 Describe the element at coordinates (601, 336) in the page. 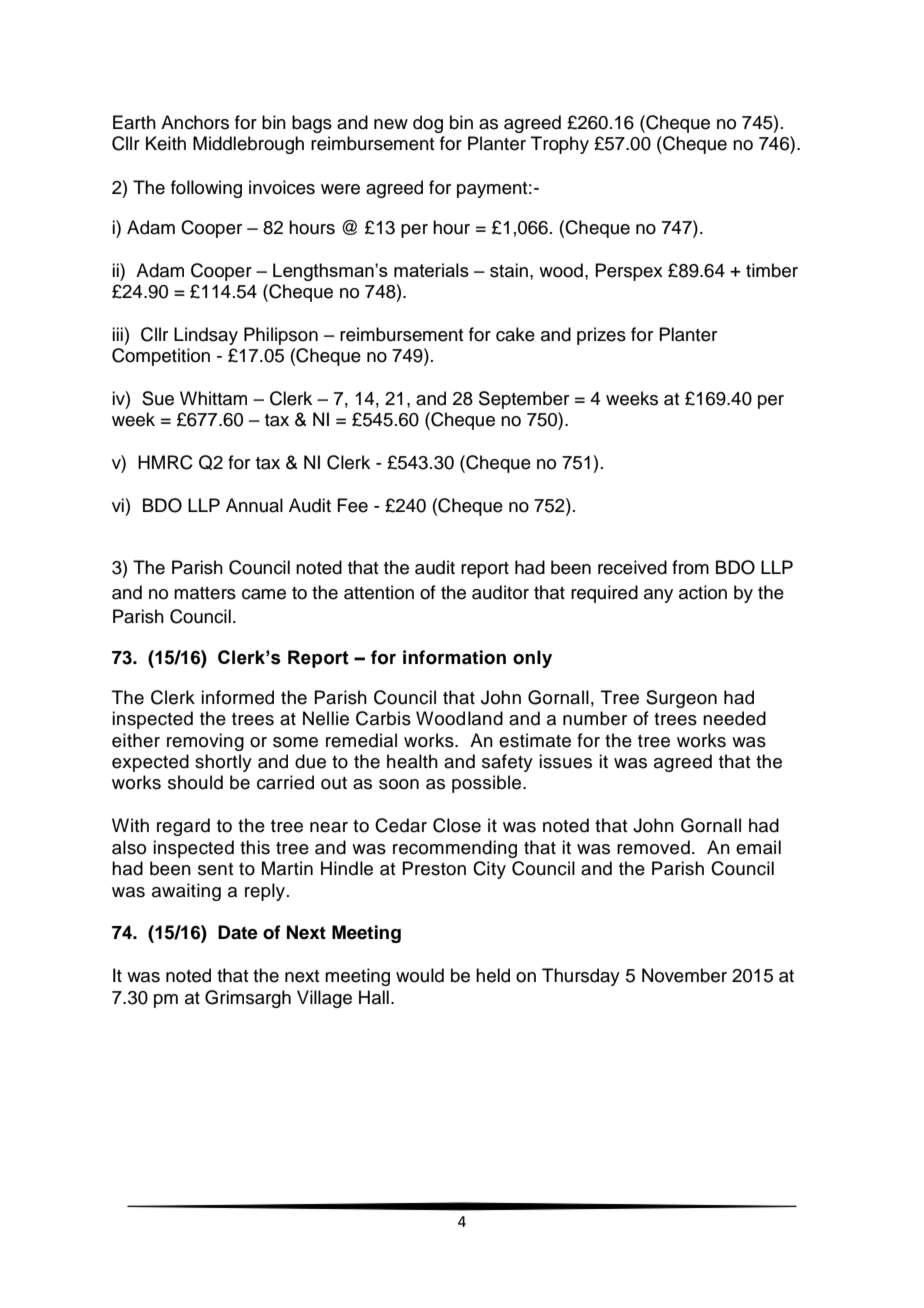

I see `prizes` at that location.
